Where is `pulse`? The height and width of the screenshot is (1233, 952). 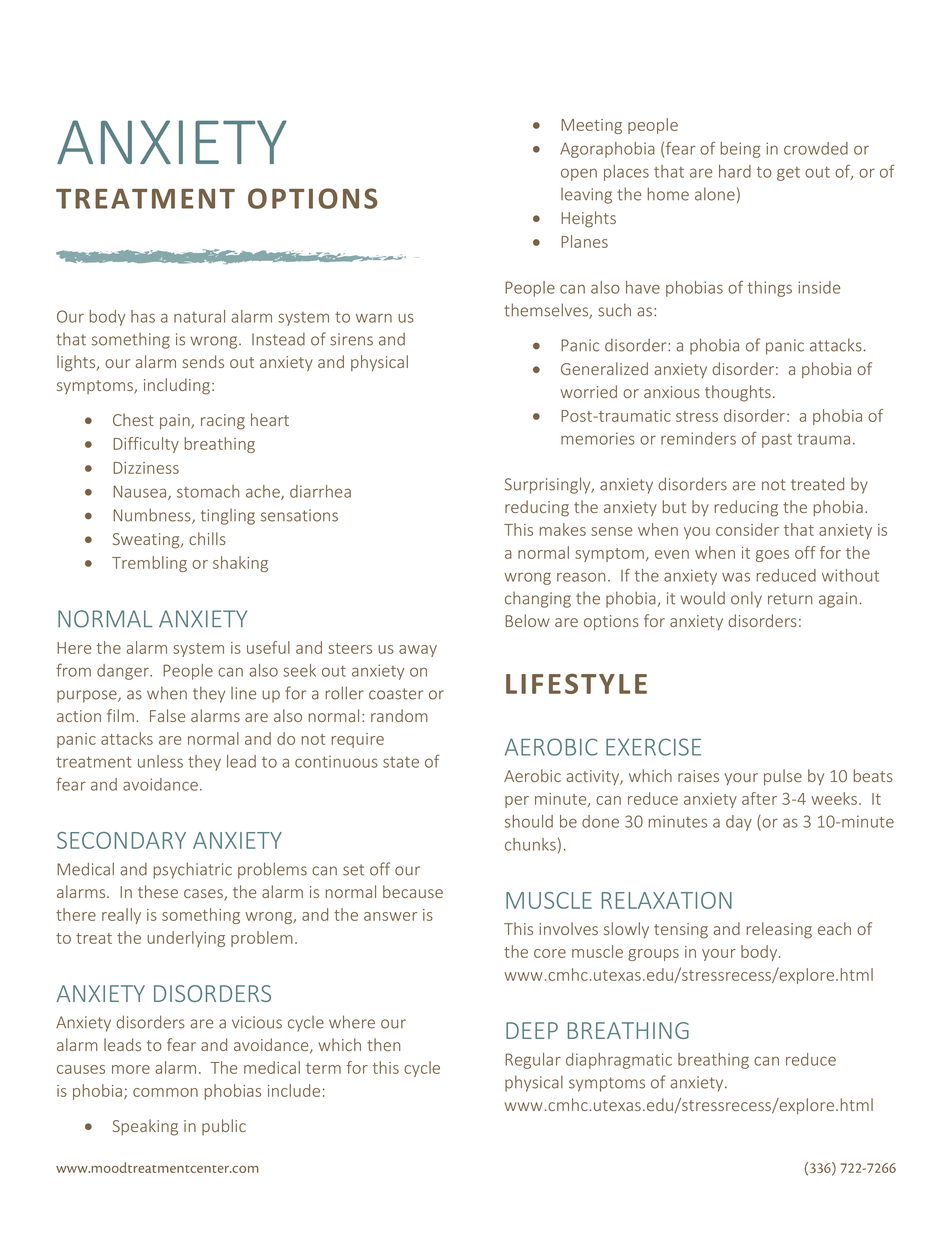 pulse is located at coordinates (783, 777).
